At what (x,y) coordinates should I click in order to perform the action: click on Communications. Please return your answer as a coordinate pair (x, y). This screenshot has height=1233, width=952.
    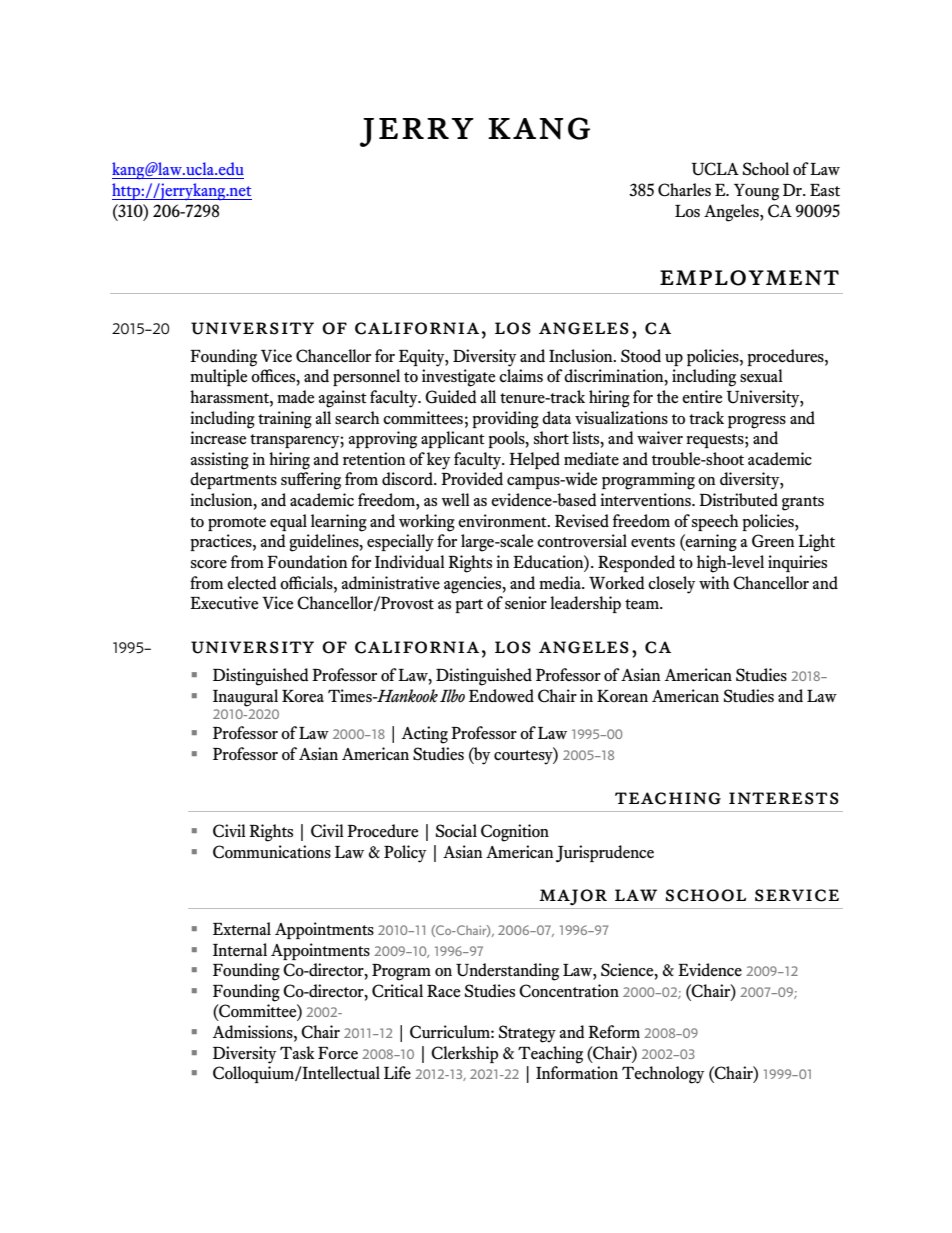
    Looking at the image, I should click on (272, 852).
